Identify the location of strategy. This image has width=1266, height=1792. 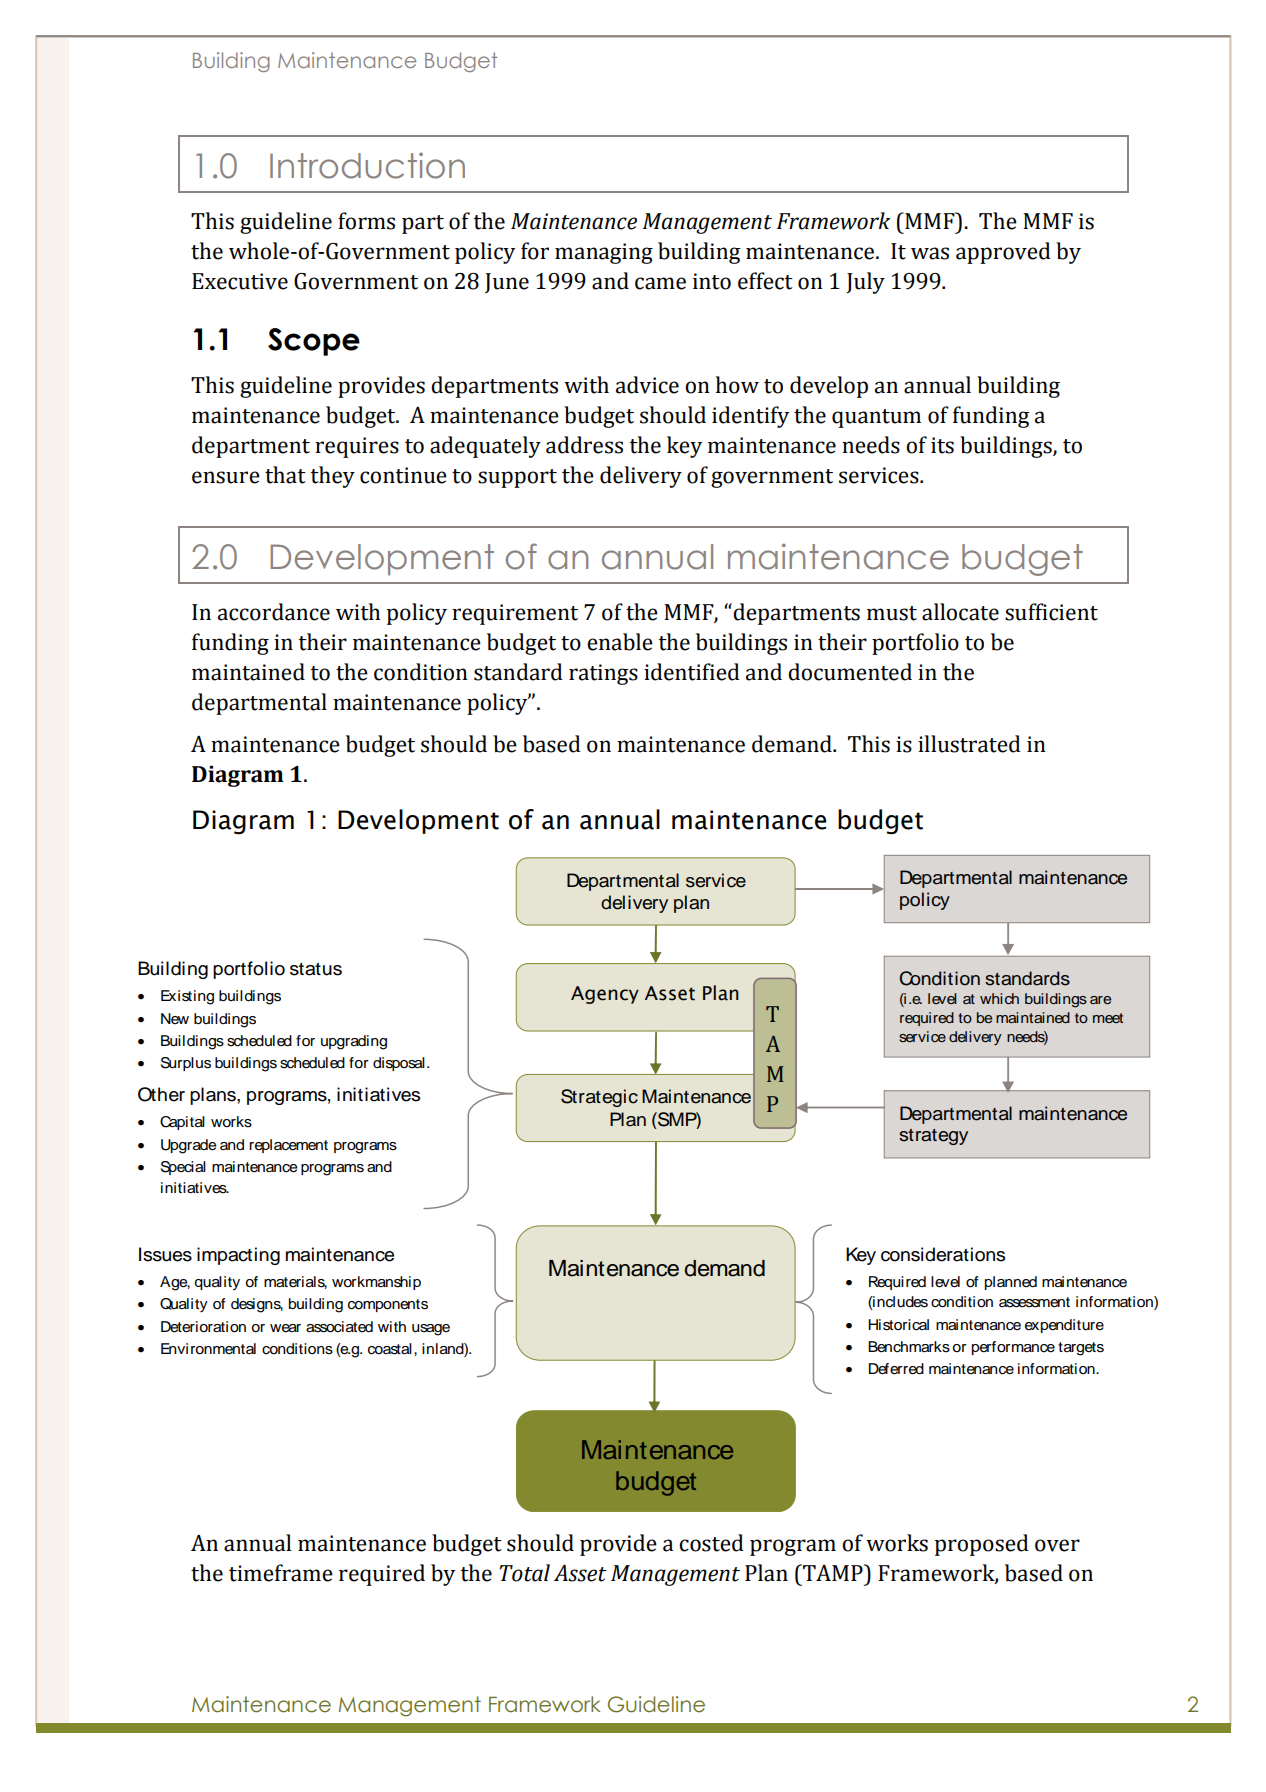
(933, 1137).
